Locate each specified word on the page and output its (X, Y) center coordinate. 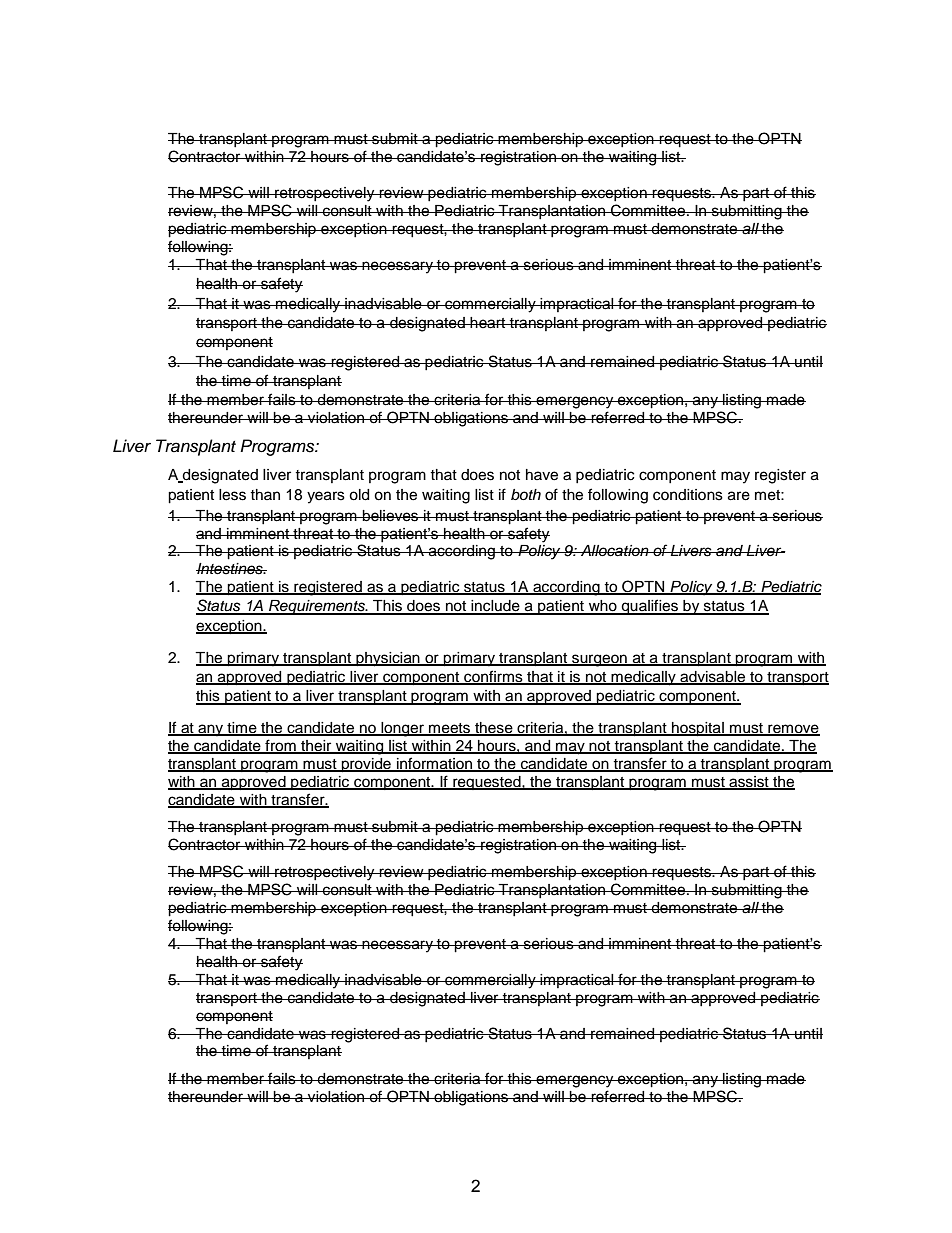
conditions (688, 495)
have (542, 475)
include (496, 607)
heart (488, 323)
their (316, 747)
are (739, 496)
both (526, 494)
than (265, 494)
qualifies (649, 607)
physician (388, 659)
